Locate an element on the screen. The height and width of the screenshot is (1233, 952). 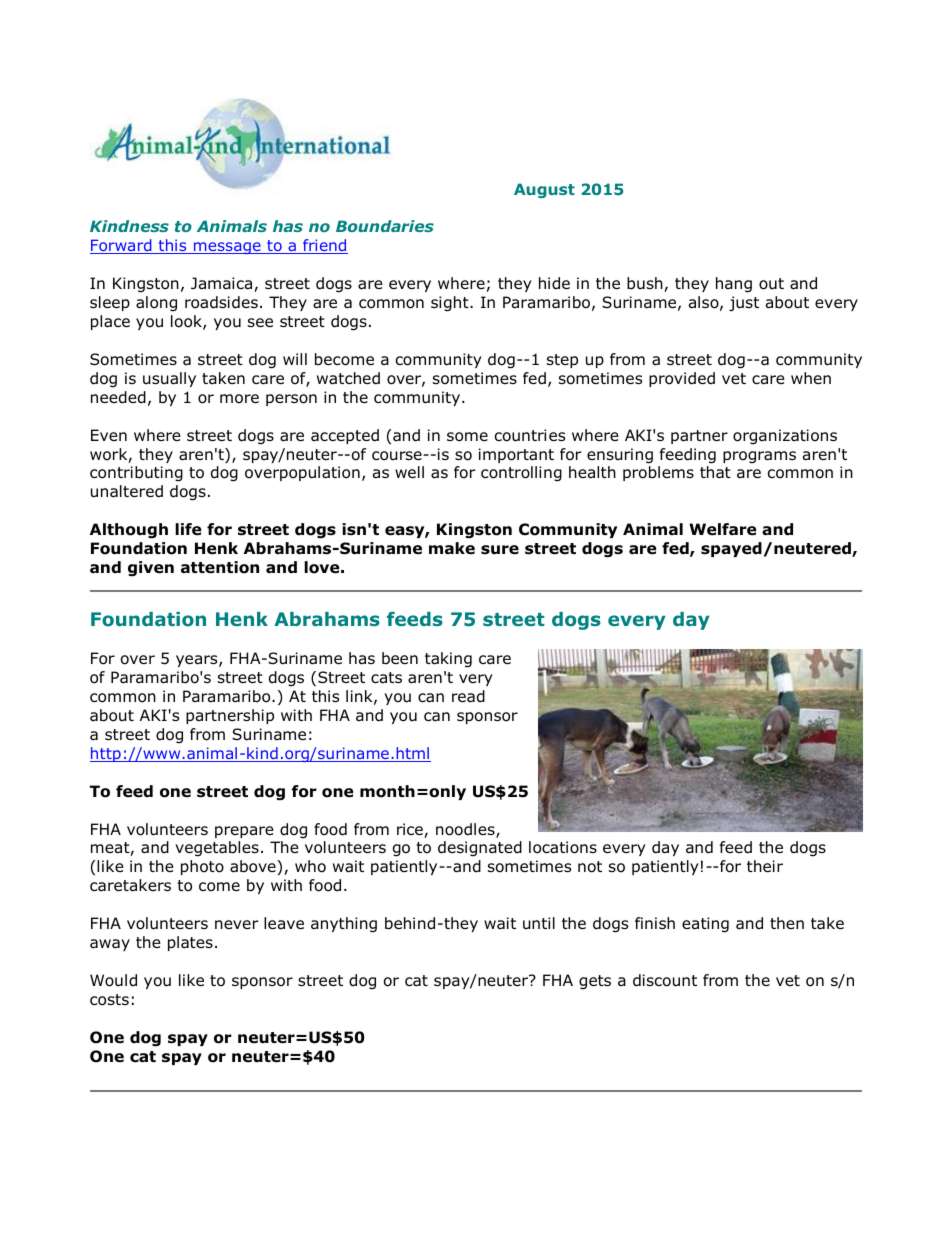
hang is located at coordinates (734, 285).
